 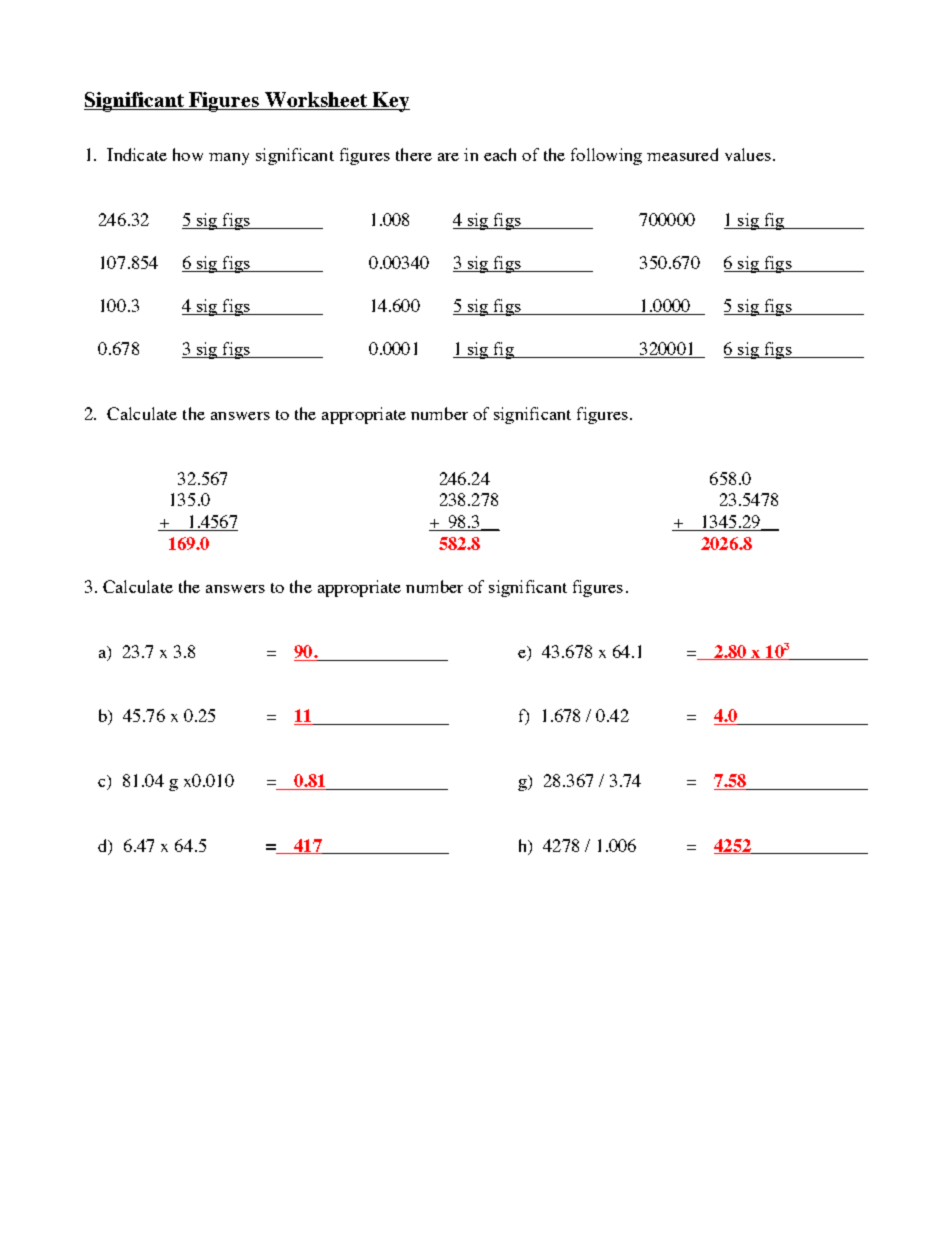 What do you see at coordinates (606, 156) in the image?
I see `following` at bounding box center [606, 156].
